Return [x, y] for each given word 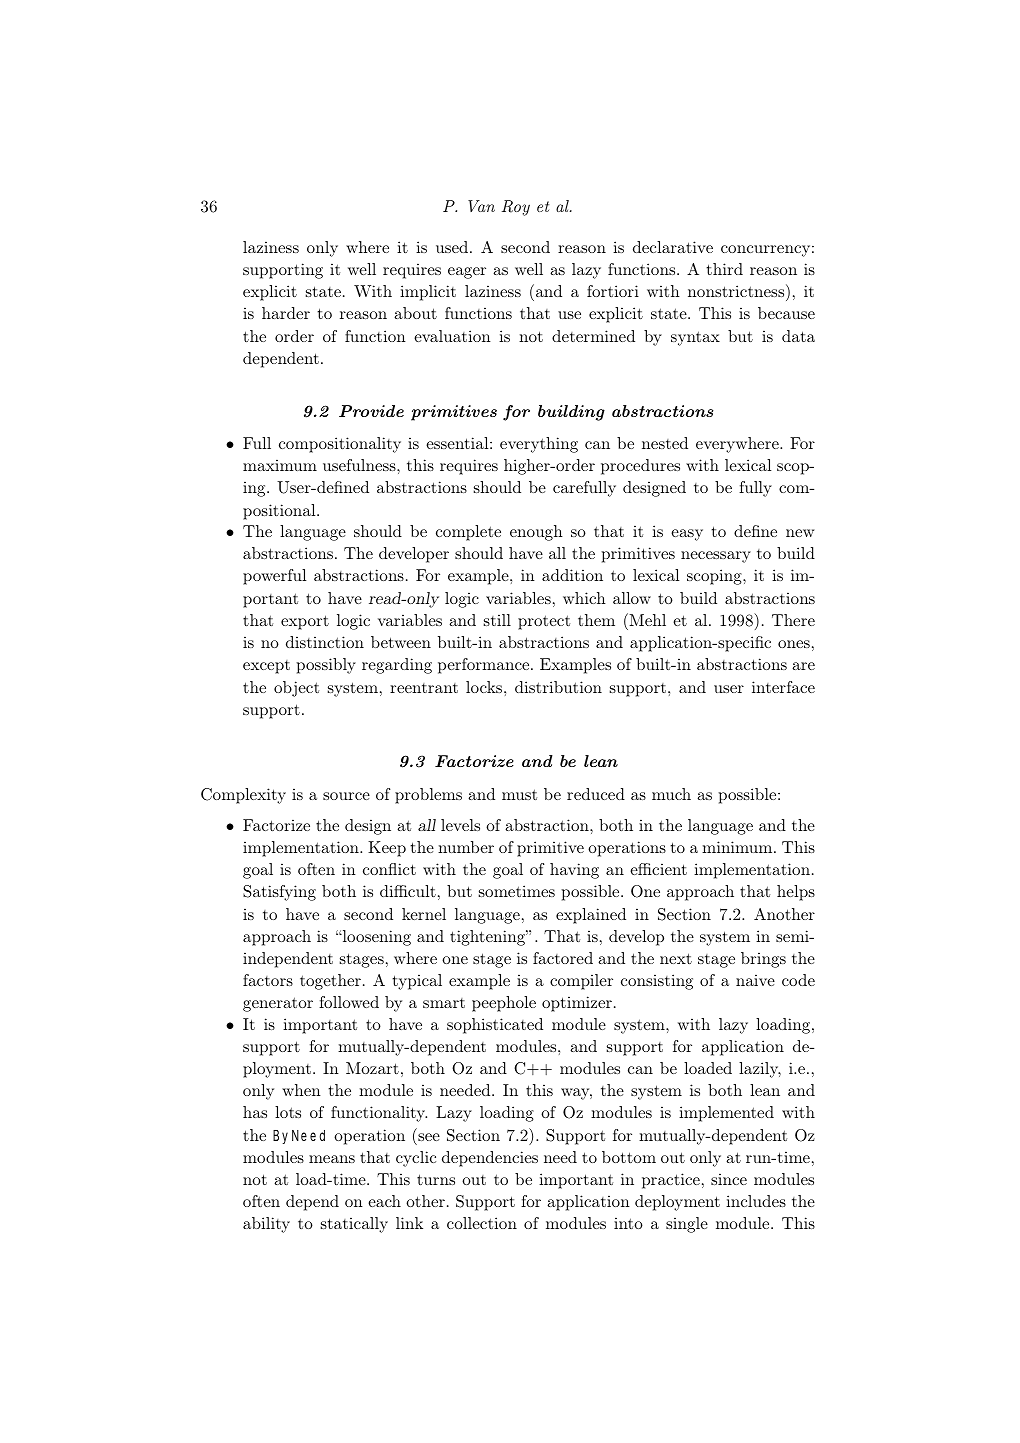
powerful [274, 577]
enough [536, 533]
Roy [516, 208]
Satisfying [279, 893]
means [332, 1159]
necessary [716, 557]
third [724, 269]
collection [482, 1223]
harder [286, 313]
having [574, 871]
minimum [738, 847]
